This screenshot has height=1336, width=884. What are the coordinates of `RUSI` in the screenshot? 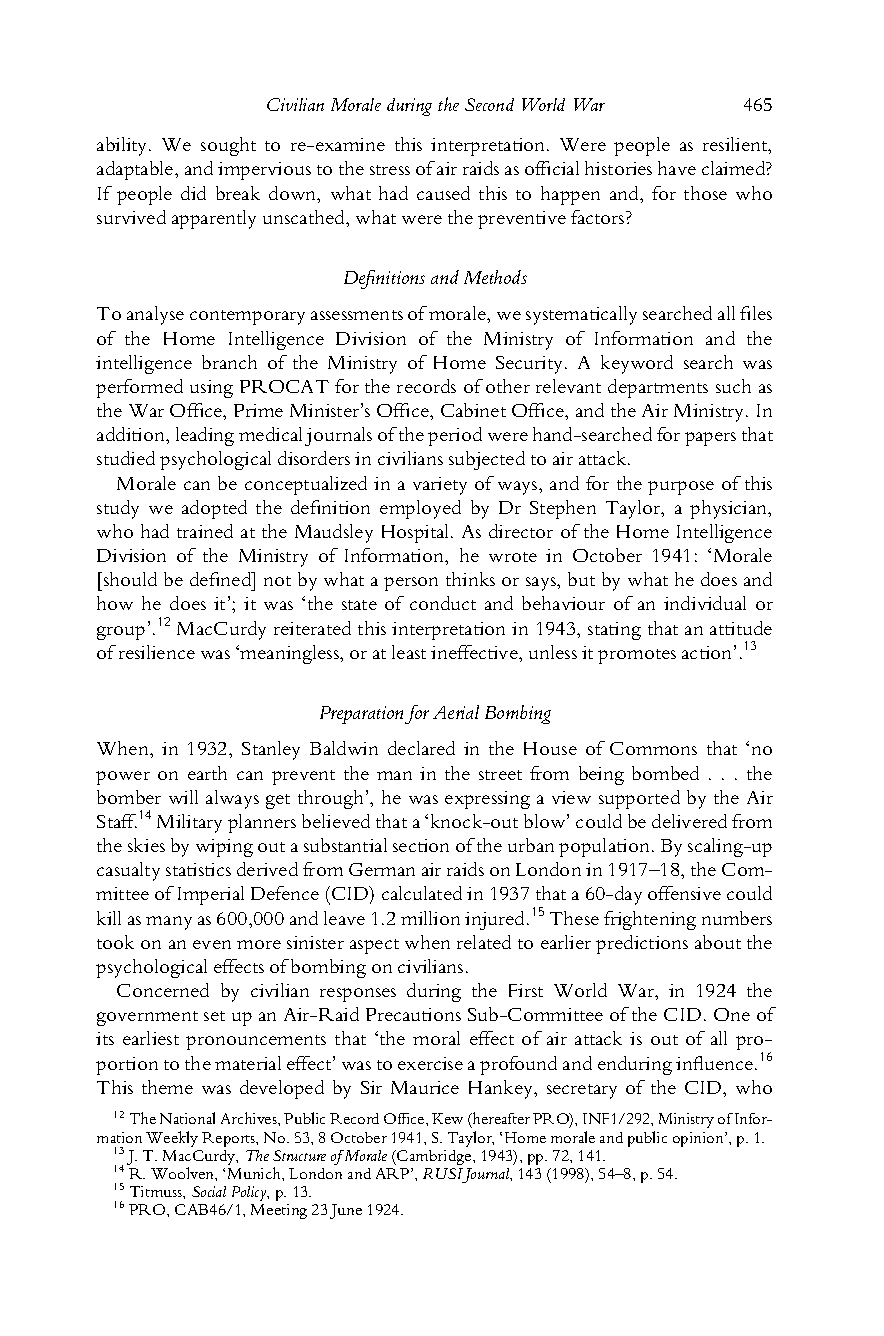 It's located at (443, 1173).
